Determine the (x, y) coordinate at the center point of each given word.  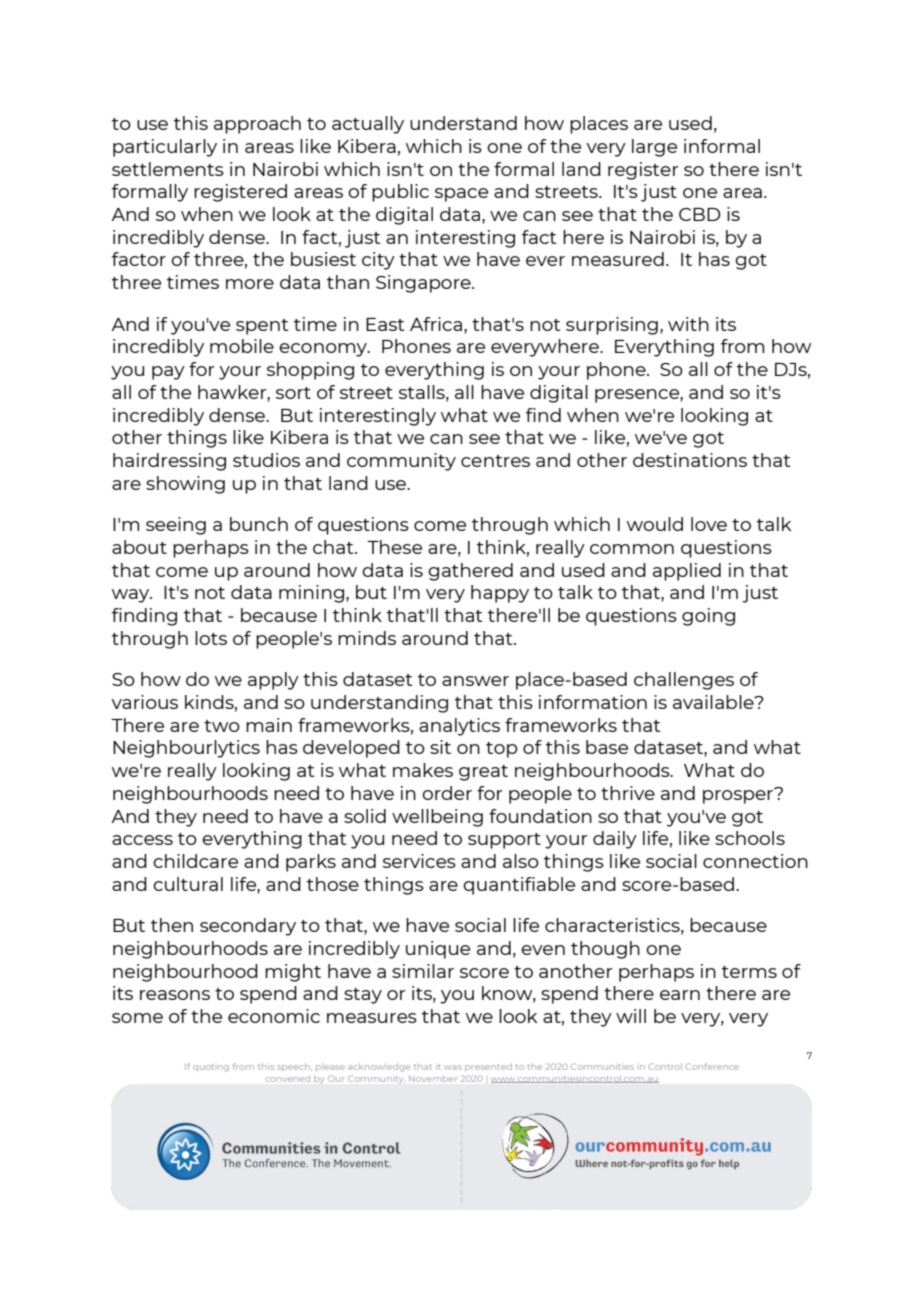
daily (615, 840)
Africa (436, 324)
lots (211, 638)
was (453, 1067)
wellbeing (437, 818)
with (688, 324)
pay (168, 373)
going (708, 617)
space (461, 195)
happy (500, 594)
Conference (712, 1066)
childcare (195, 861)
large (654, 148)
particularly (165, 148)
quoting (211, 1068)
